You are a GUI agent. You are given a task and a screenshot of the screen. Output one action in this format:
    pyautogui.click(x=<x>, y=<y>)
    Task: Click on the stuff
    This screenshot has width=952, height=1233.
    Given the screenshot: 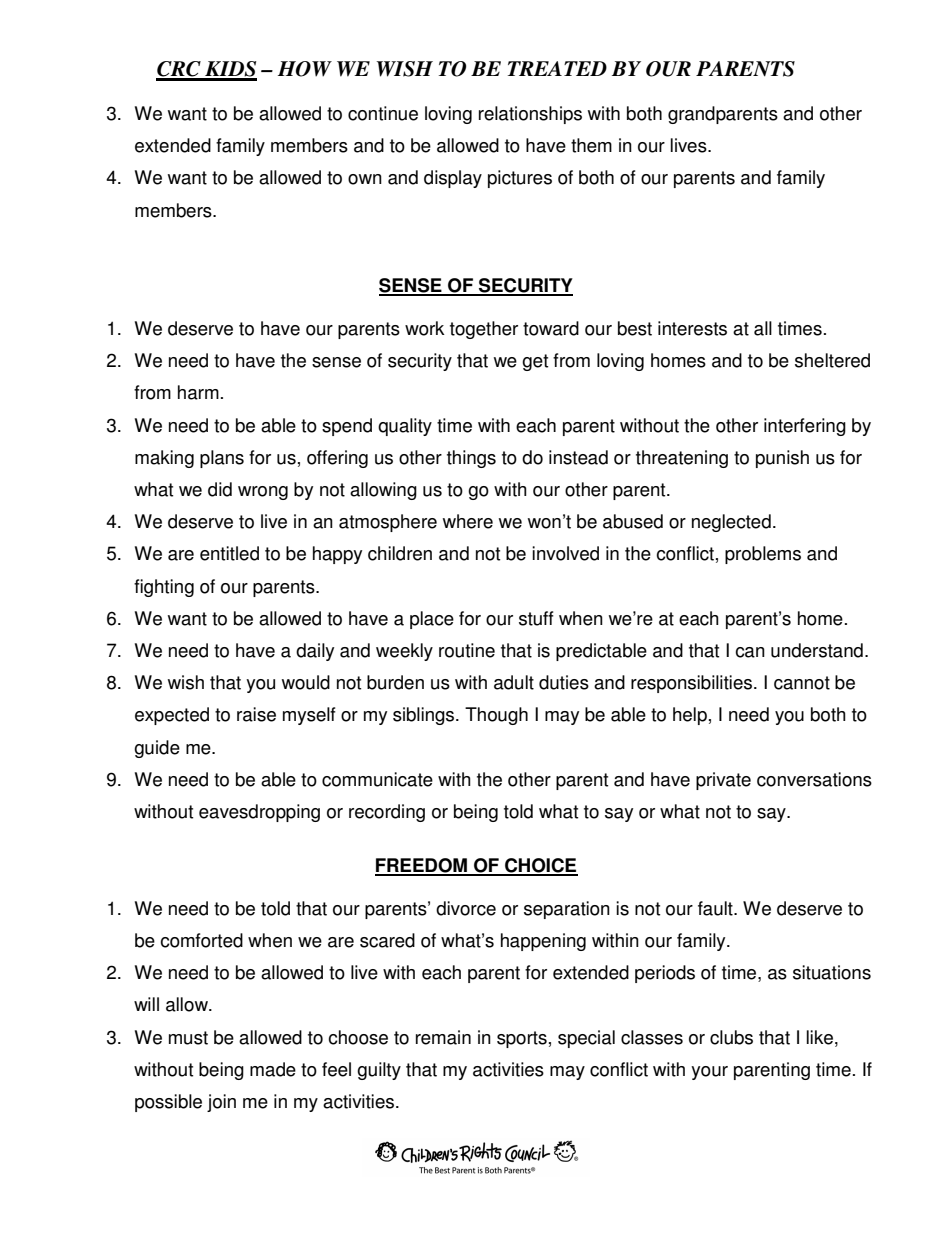 What is the action you would take?
    pyautogui.click(x=536, y=618)
